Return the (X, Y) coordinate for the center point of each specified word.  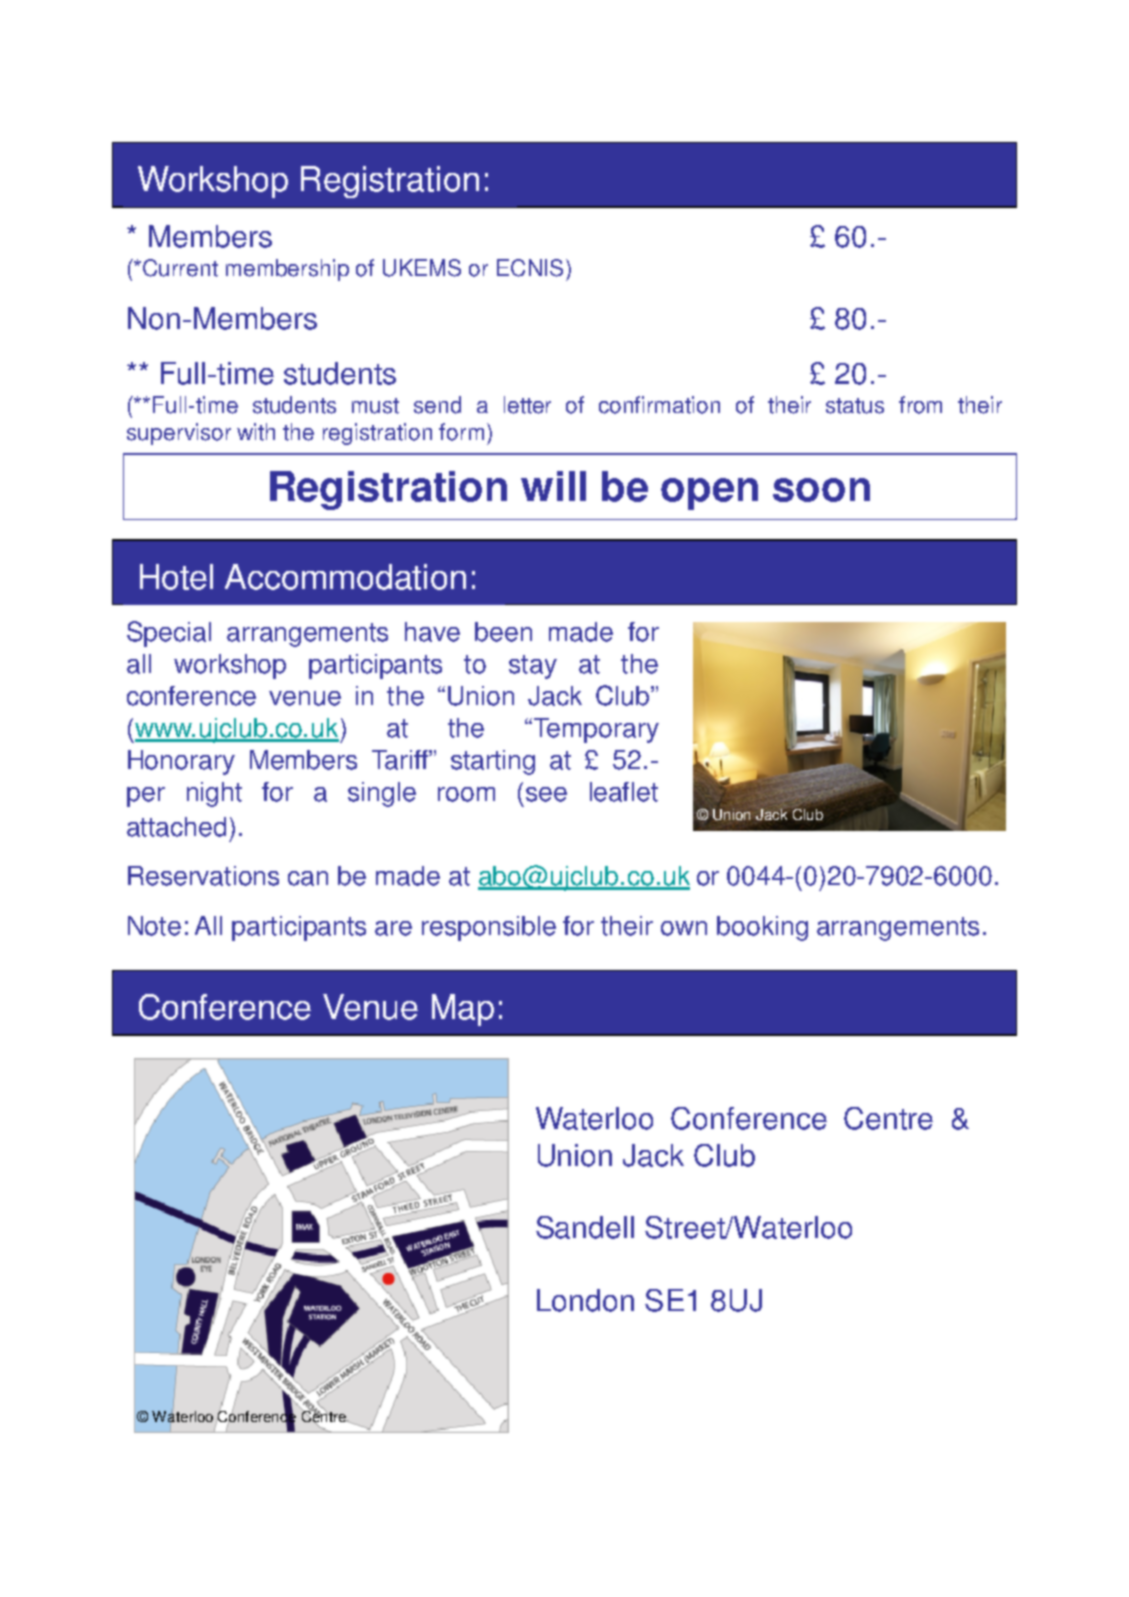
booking (762, 928)
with (256, 432)
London (585, 1300)
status (855, 406)
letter (527, 405)
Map (463, 1010)
